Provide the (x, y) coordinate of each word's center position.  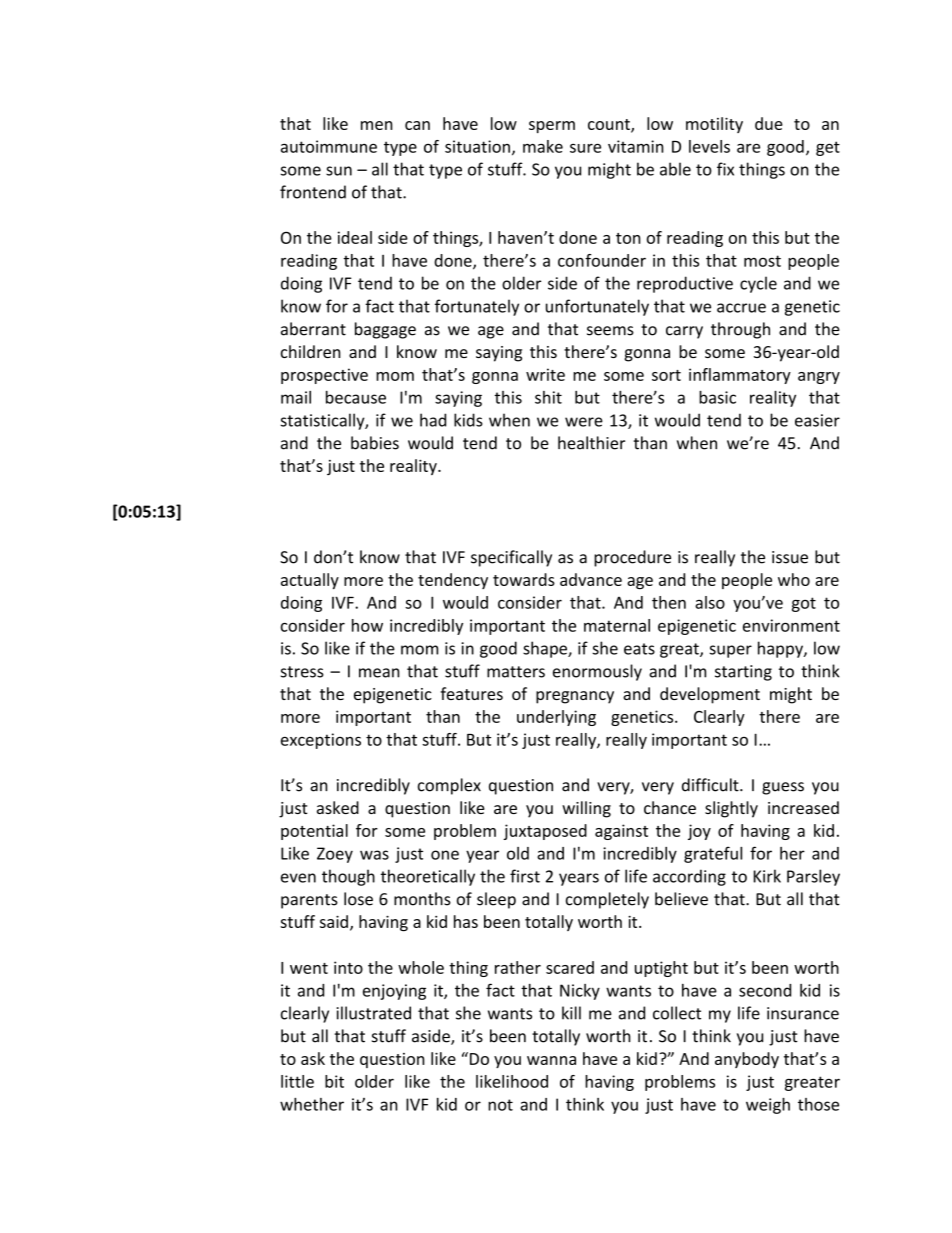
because (356, 397)
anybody (747, 1060)
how (367, 625)
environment (791, 625)
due (769, 123)
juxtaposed (545, 832)
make (543, 146)
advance (591, 579)
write (545, 374)
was (374, 855)
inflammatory (740, 376)
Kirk (767, 876)
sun (339, 171)
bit (334, 1081)
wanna (551, 1060)
